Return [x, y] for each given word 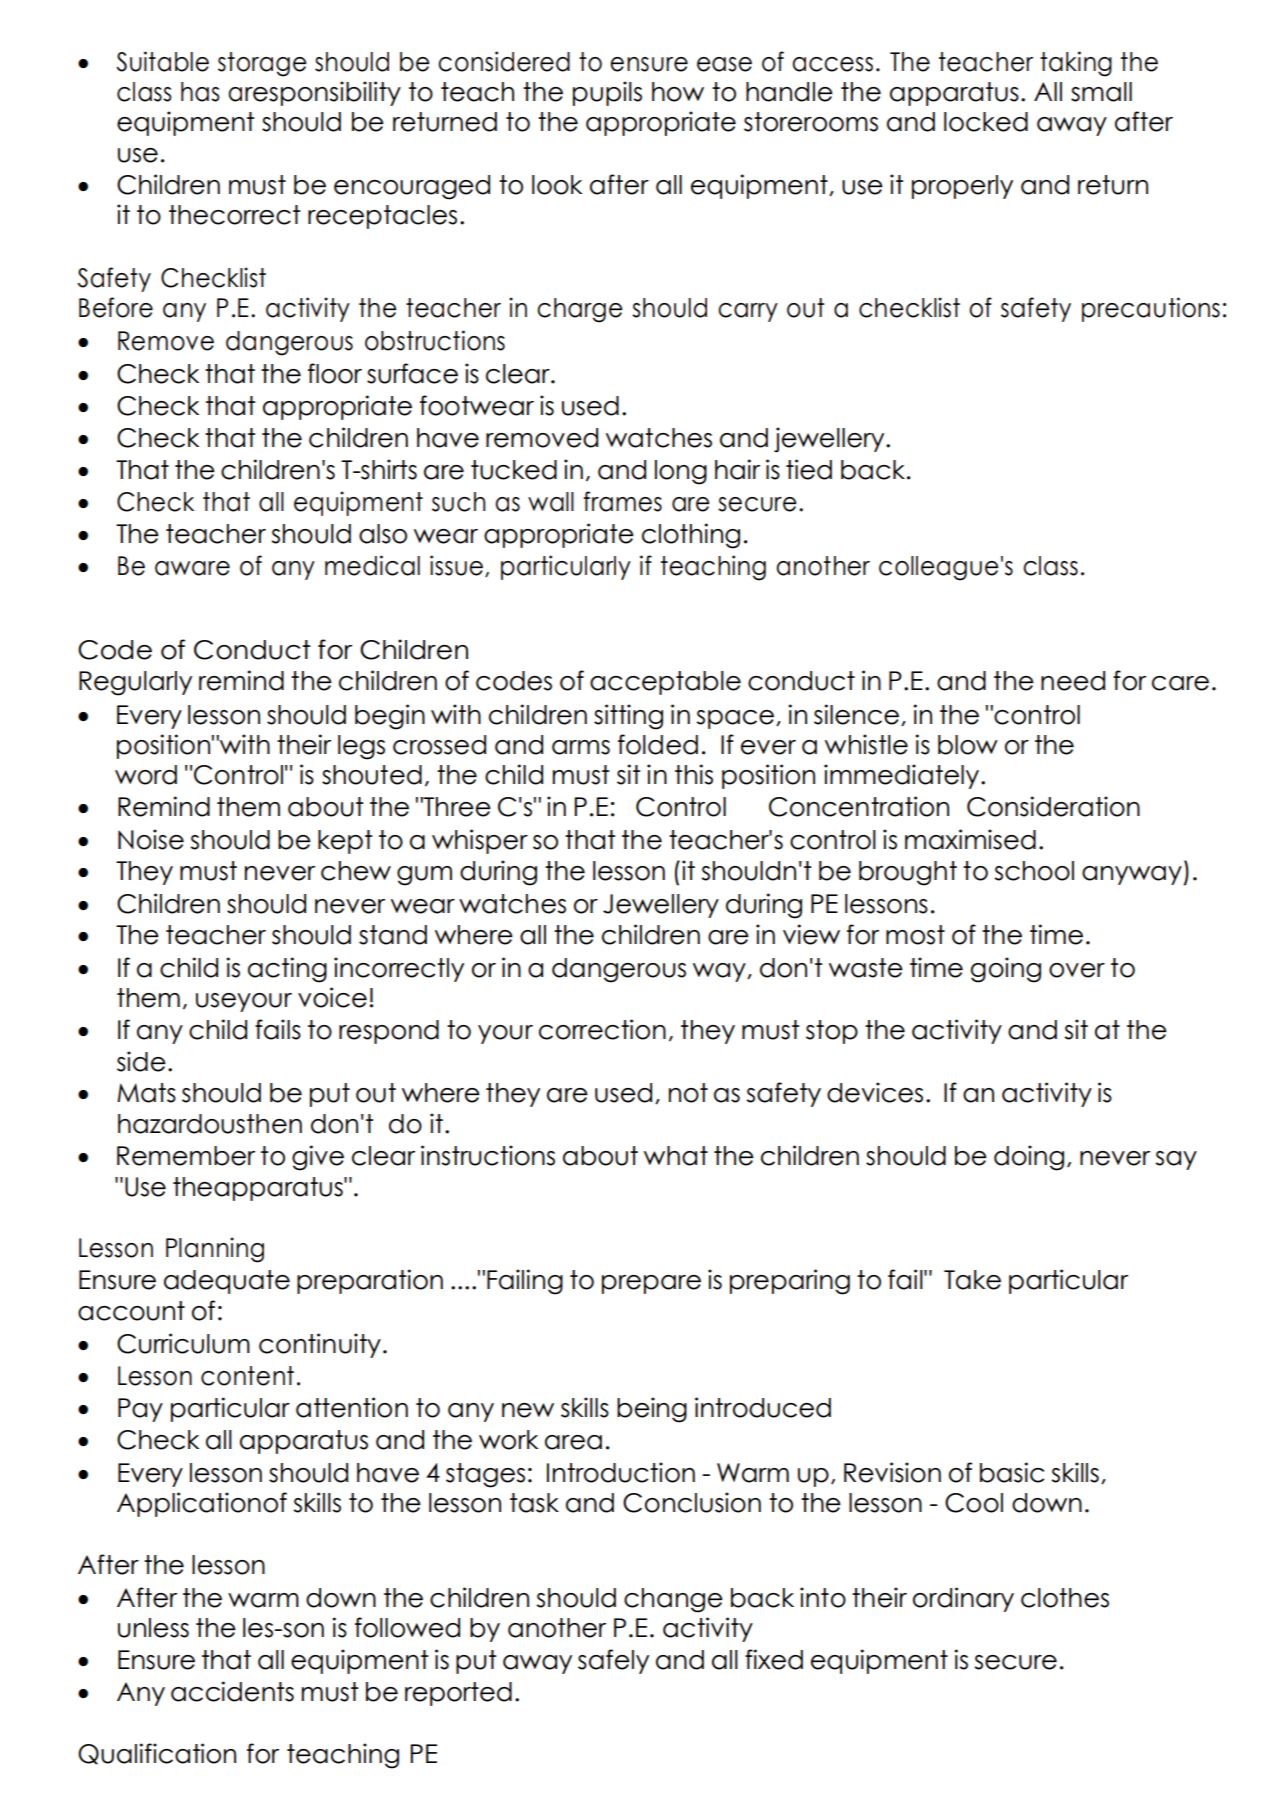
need [1073, 681]
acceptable [665, 683]
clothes [1065, 1598]
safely [613, 1661]
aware [192, 568]
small [1101, 92]
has [200, 92]
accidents [232, 1691]
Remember [186, 1156]
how [678, 92]
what [676, 1156]
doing [1029, 1158]
